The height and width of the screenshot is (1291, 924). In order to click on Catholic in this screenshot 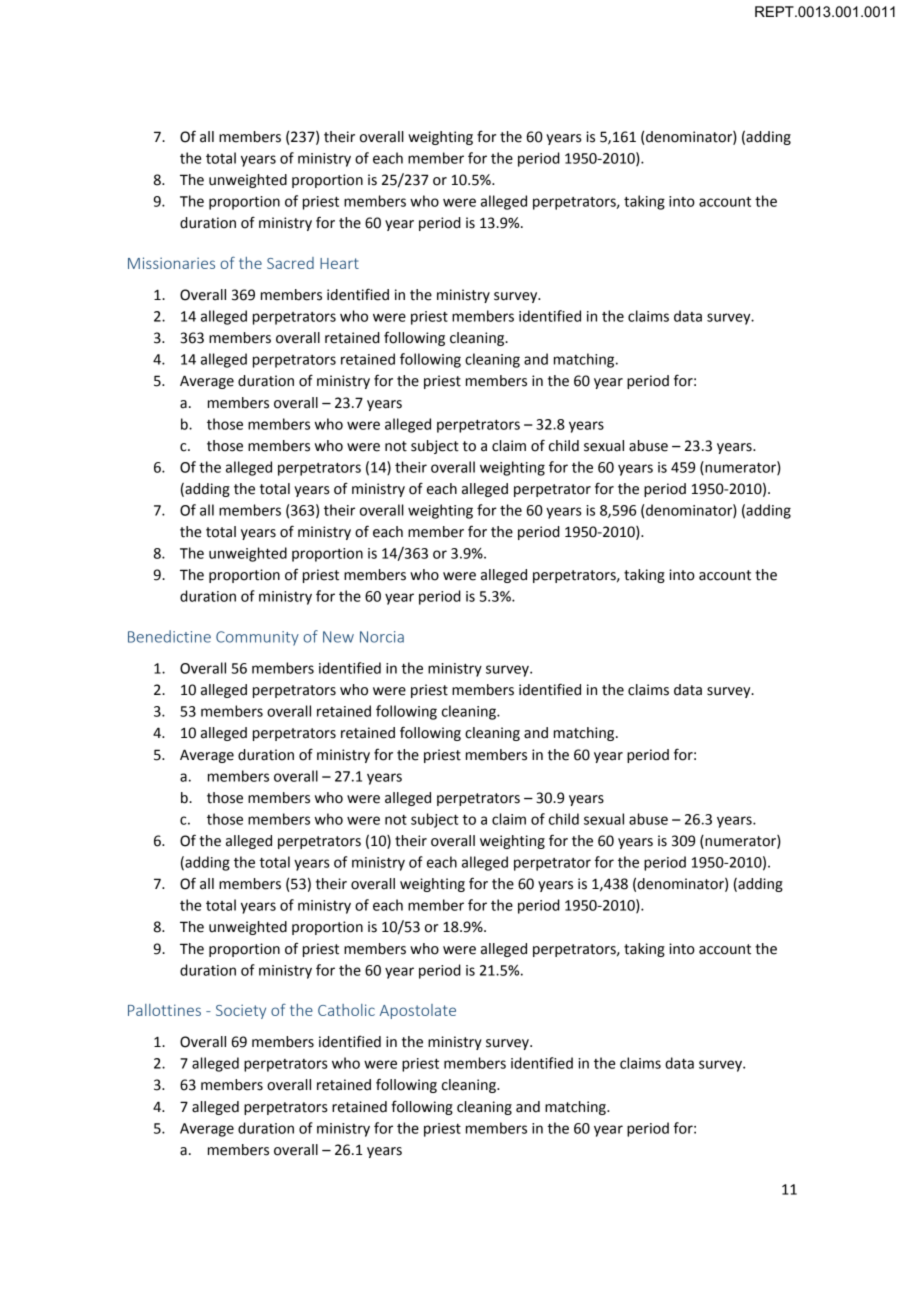, I will do `click(346, 1010)`.
